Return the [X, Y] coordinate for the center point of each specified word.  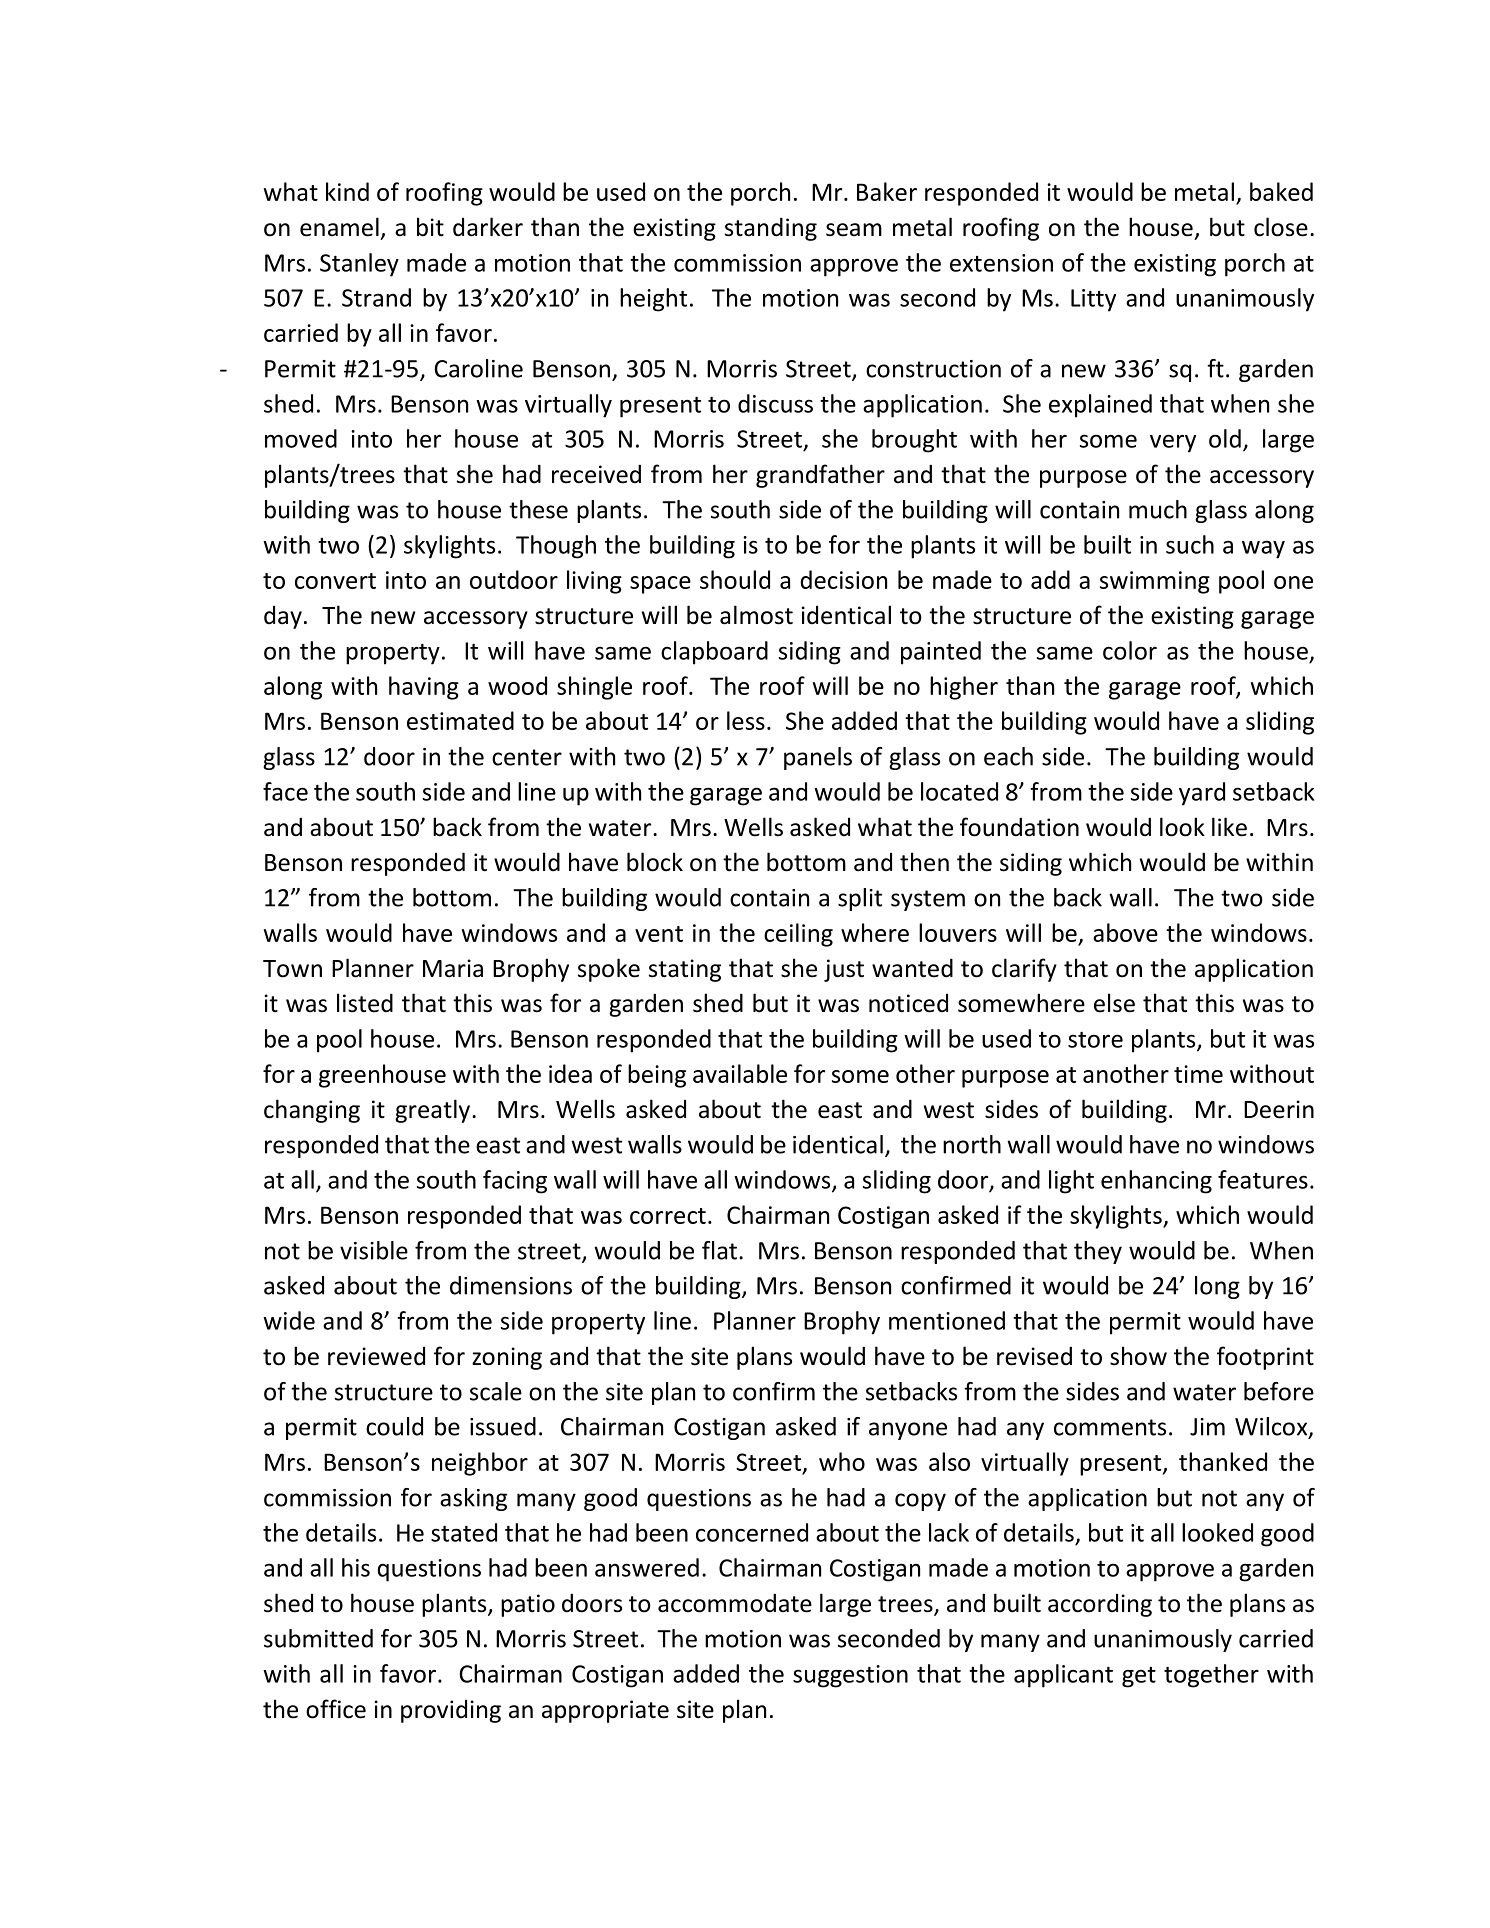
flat [719, 1250]
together [1211, 1676]
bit [430, 227]
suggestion [850, 1676]
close [1281, 227]
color [1130, 650]
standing [771, 229]
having [424, 688]
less [746, 720]
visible [374, 1250]
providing [451, 1711]
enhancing [1156, 1182]
